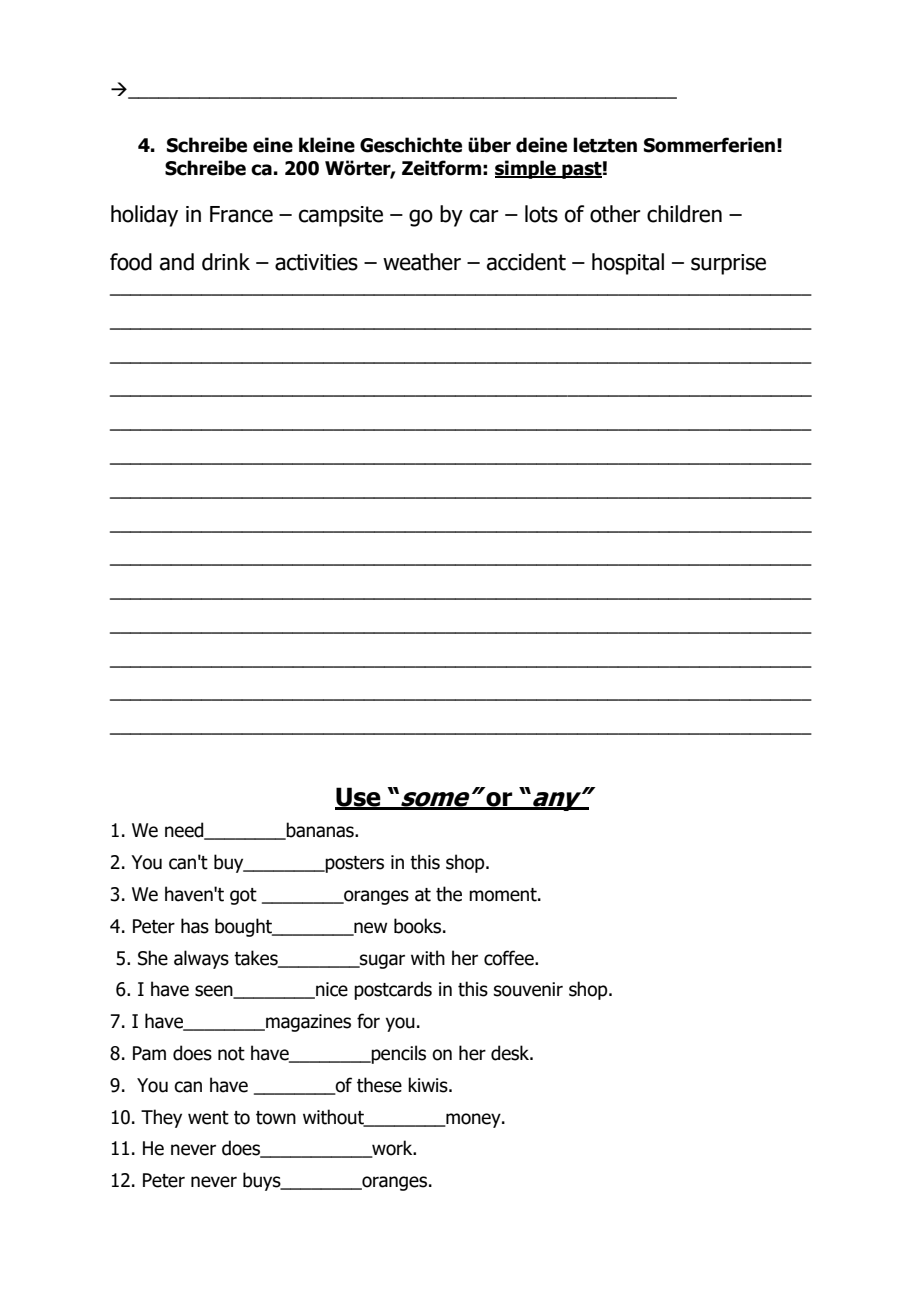  What do you see at coordinates (195, 926) in the screenshot?
I see `has` at bounding box center [195, 926].
